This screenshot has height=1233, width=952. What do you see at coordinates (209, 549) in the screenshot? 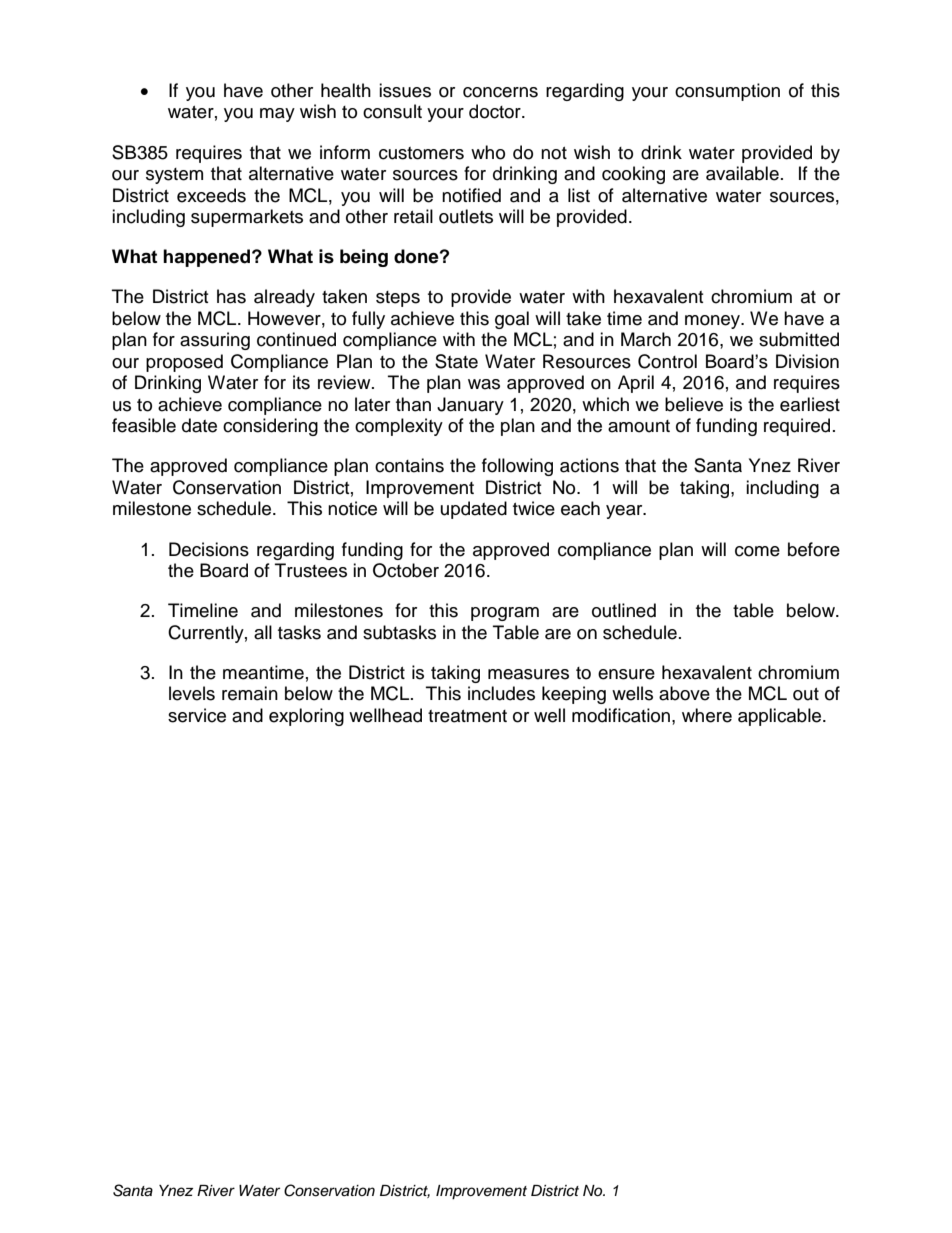
I see `Decisions` at bounding box center [209, 549].
